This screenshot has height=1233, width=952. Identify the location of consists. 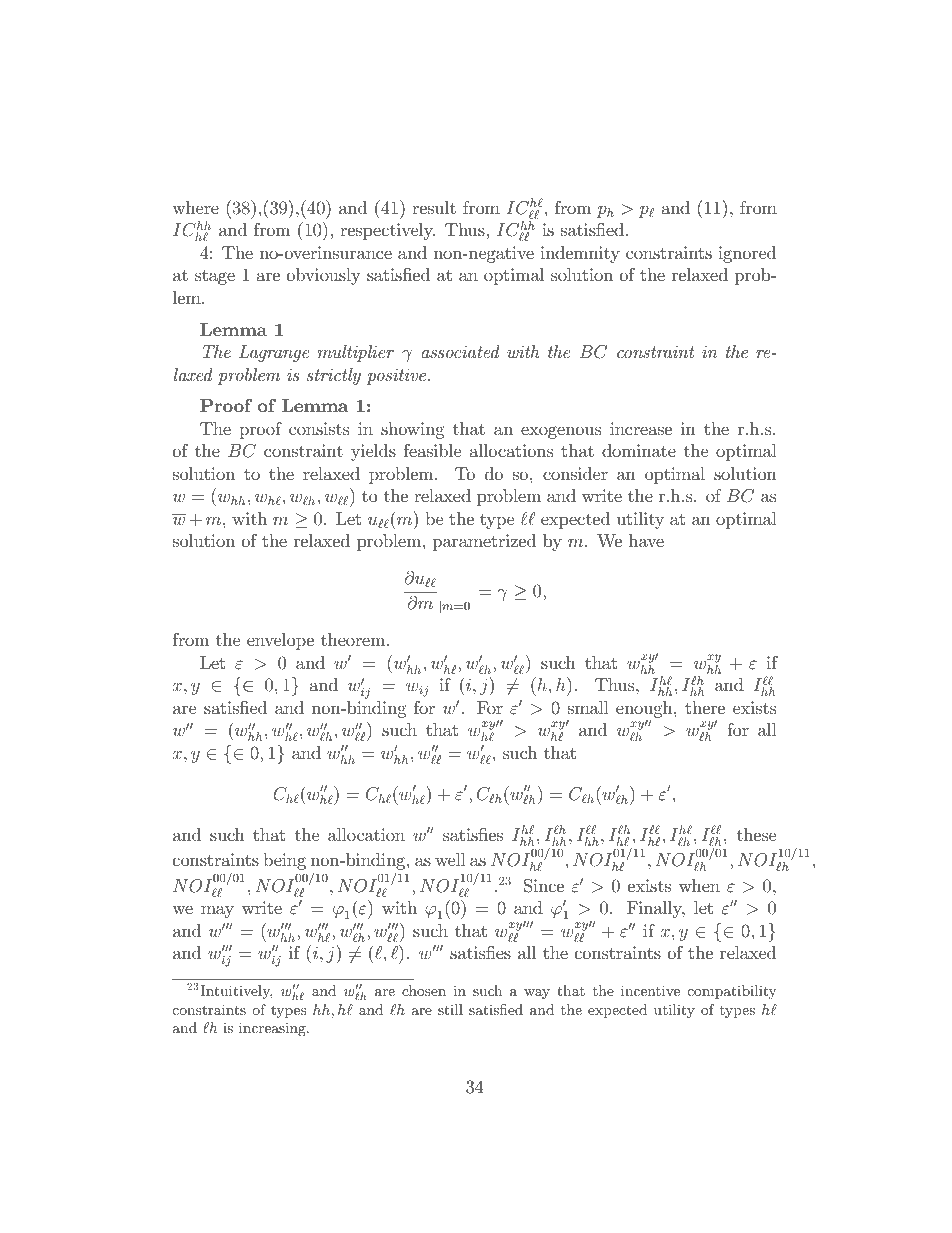
(319, 429).
